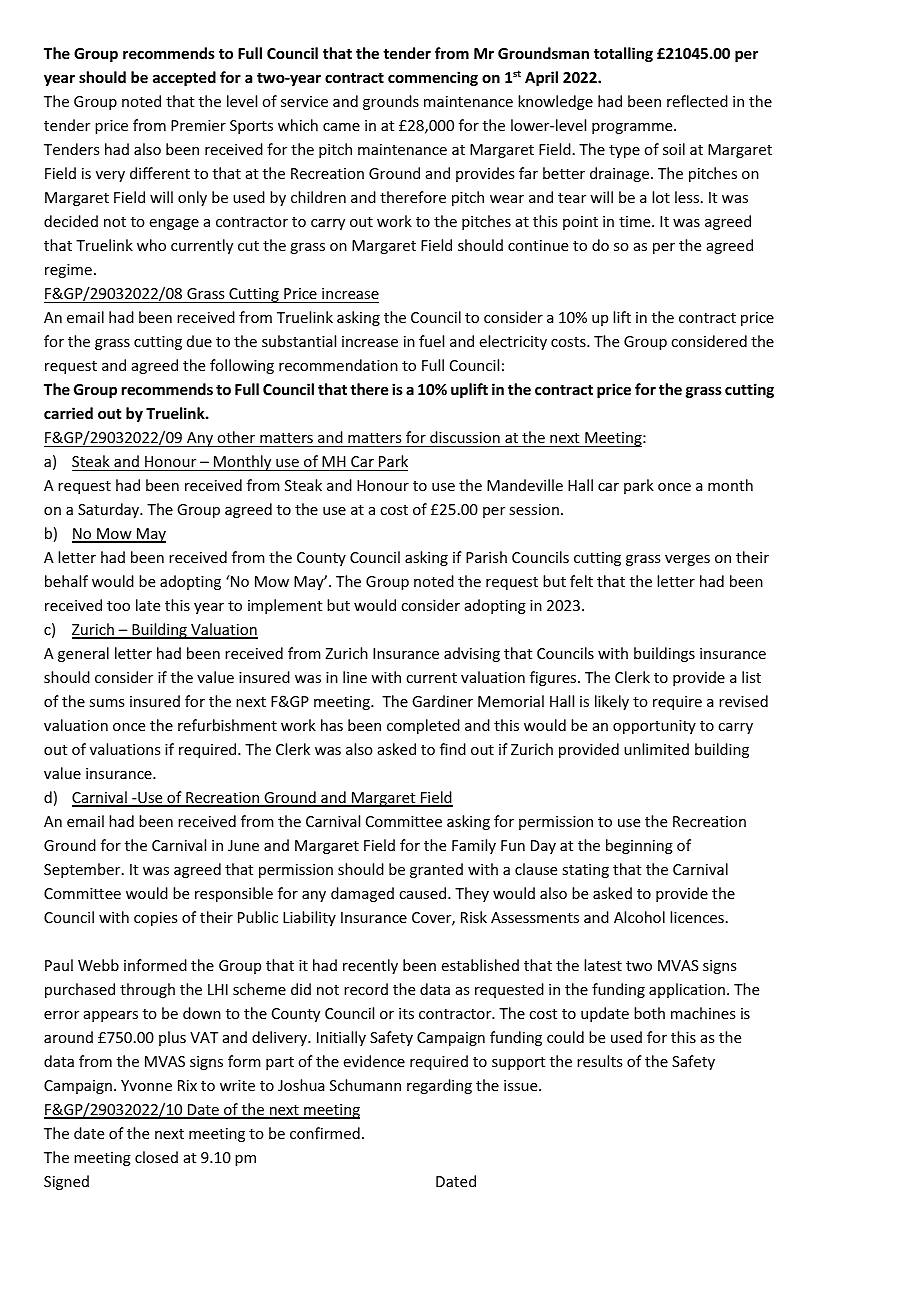 The image size is (924, 1308). I want to click on unlimited, so click(656, 749).
